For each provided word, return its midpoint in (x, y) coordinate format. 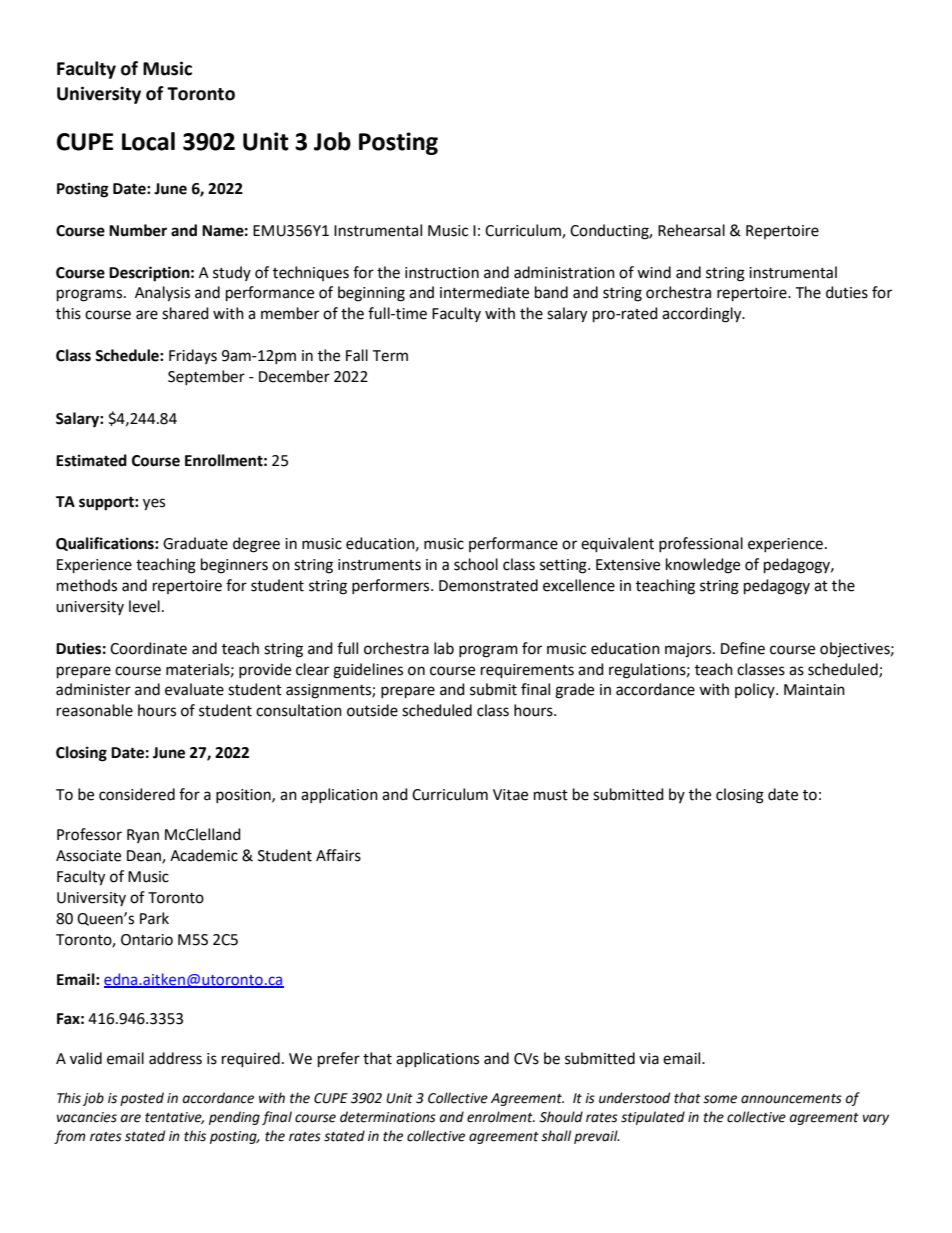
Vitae (510, 795)
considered (137, 794)
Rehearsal (691, 230)
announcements (791, 1099)
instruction (442, 273)
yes (154, 504)
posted (142, 1099)
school (476, 564)
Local (148, 141)
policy (756, 690)
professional (701, 544)
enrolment (501, 1117)
